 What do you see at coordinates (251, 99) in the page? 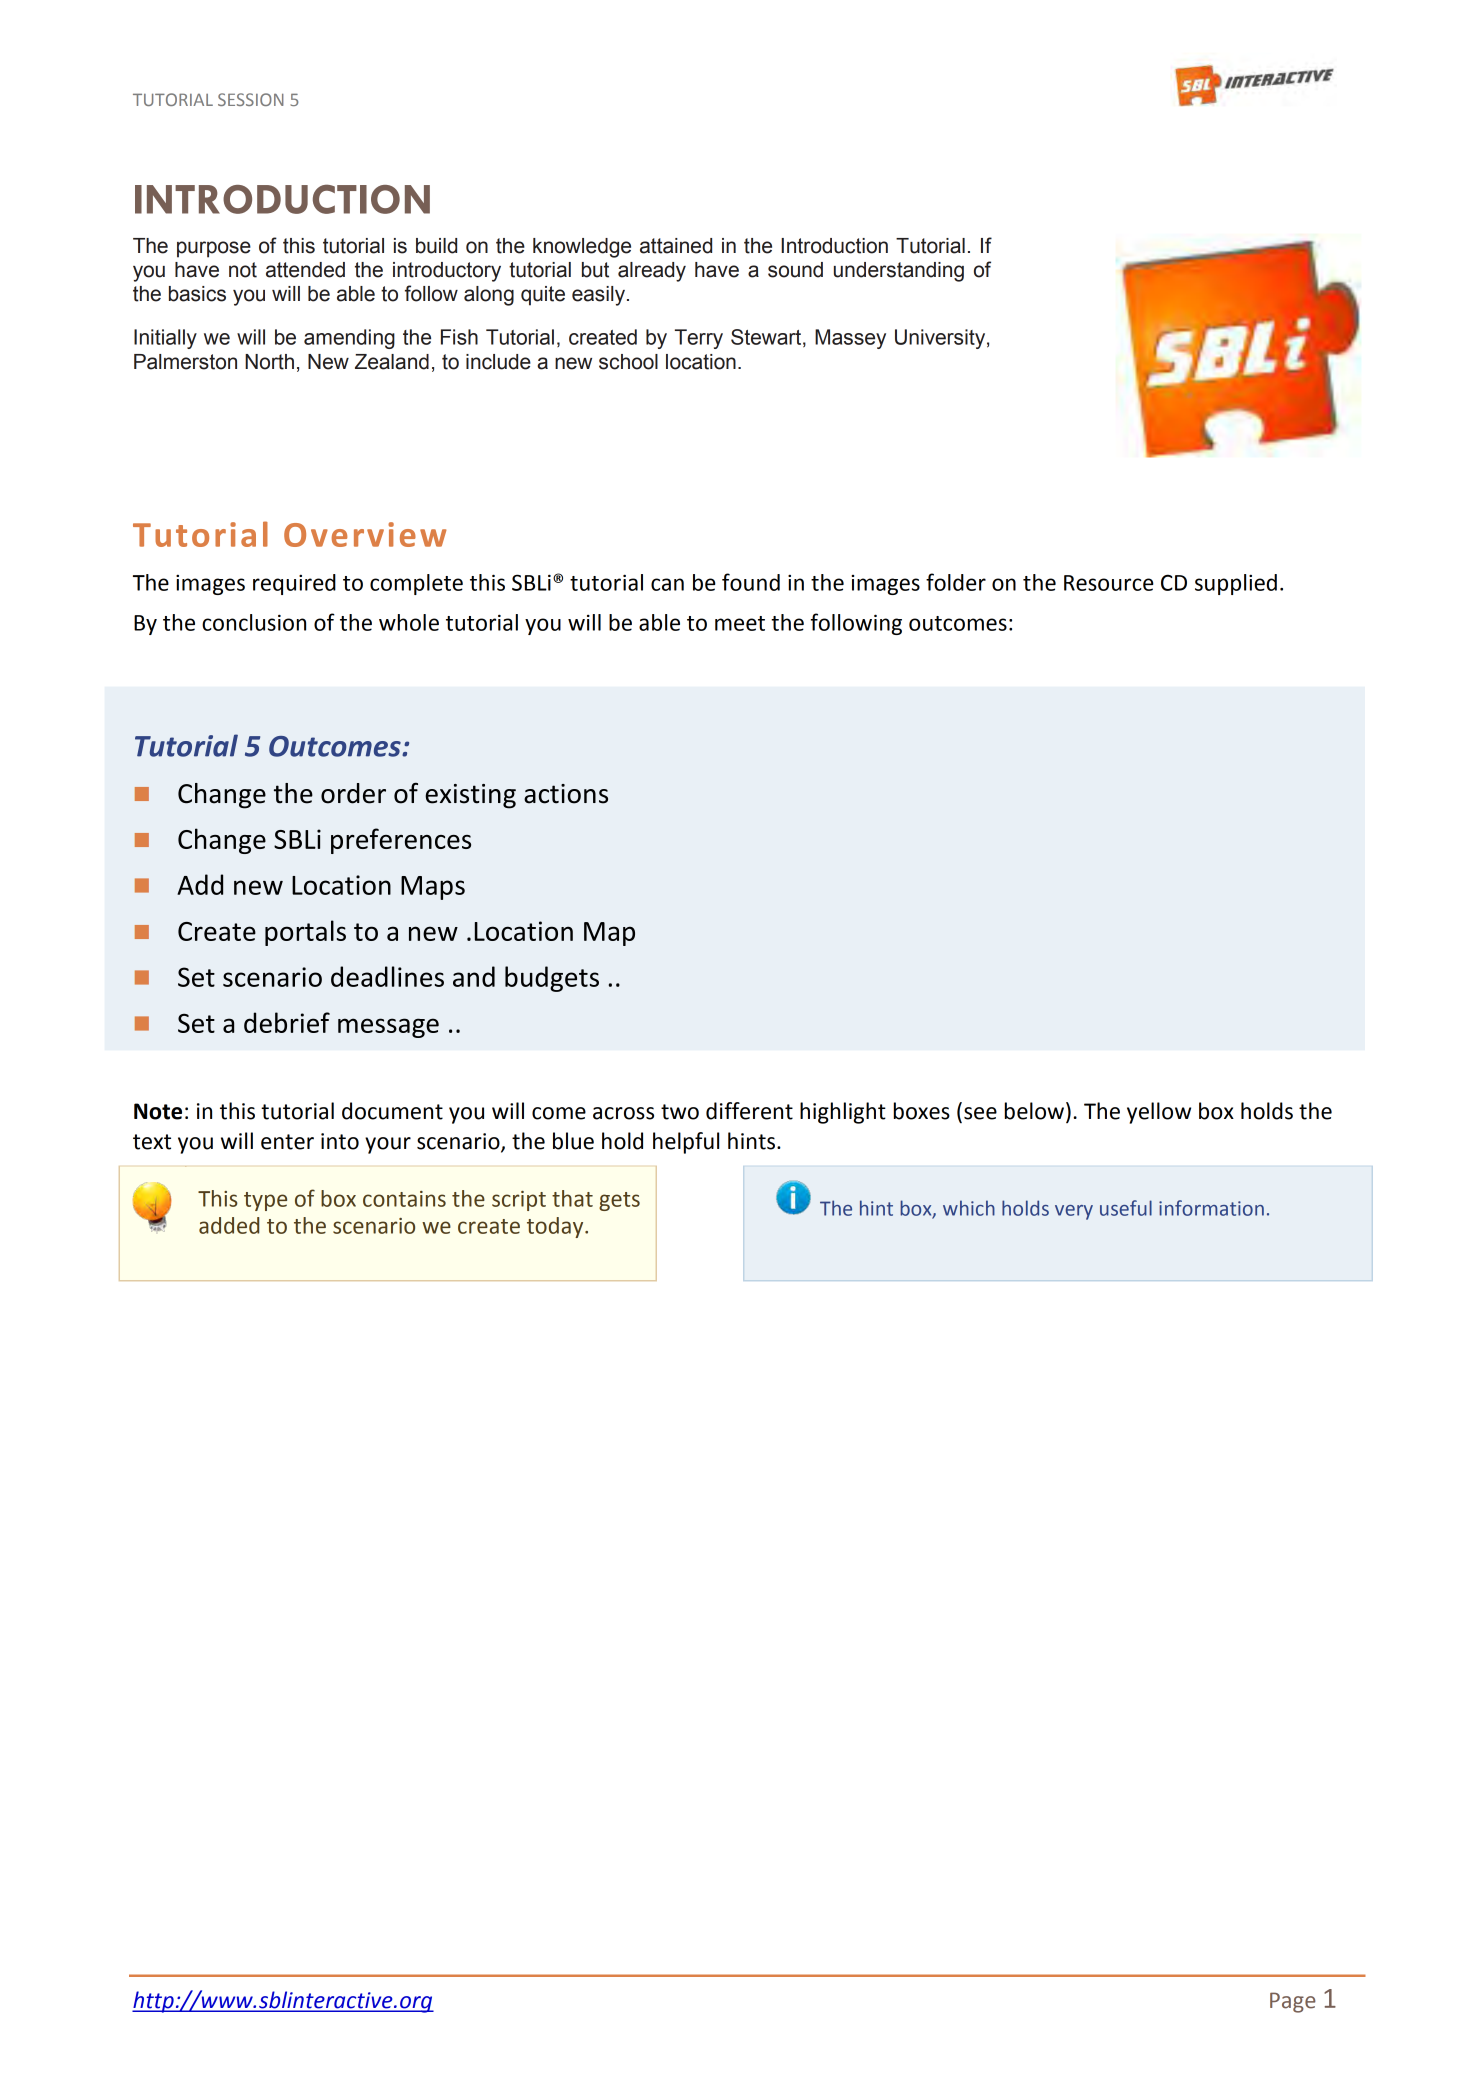
I see `SESSION` at bounding box center [251, 99].
